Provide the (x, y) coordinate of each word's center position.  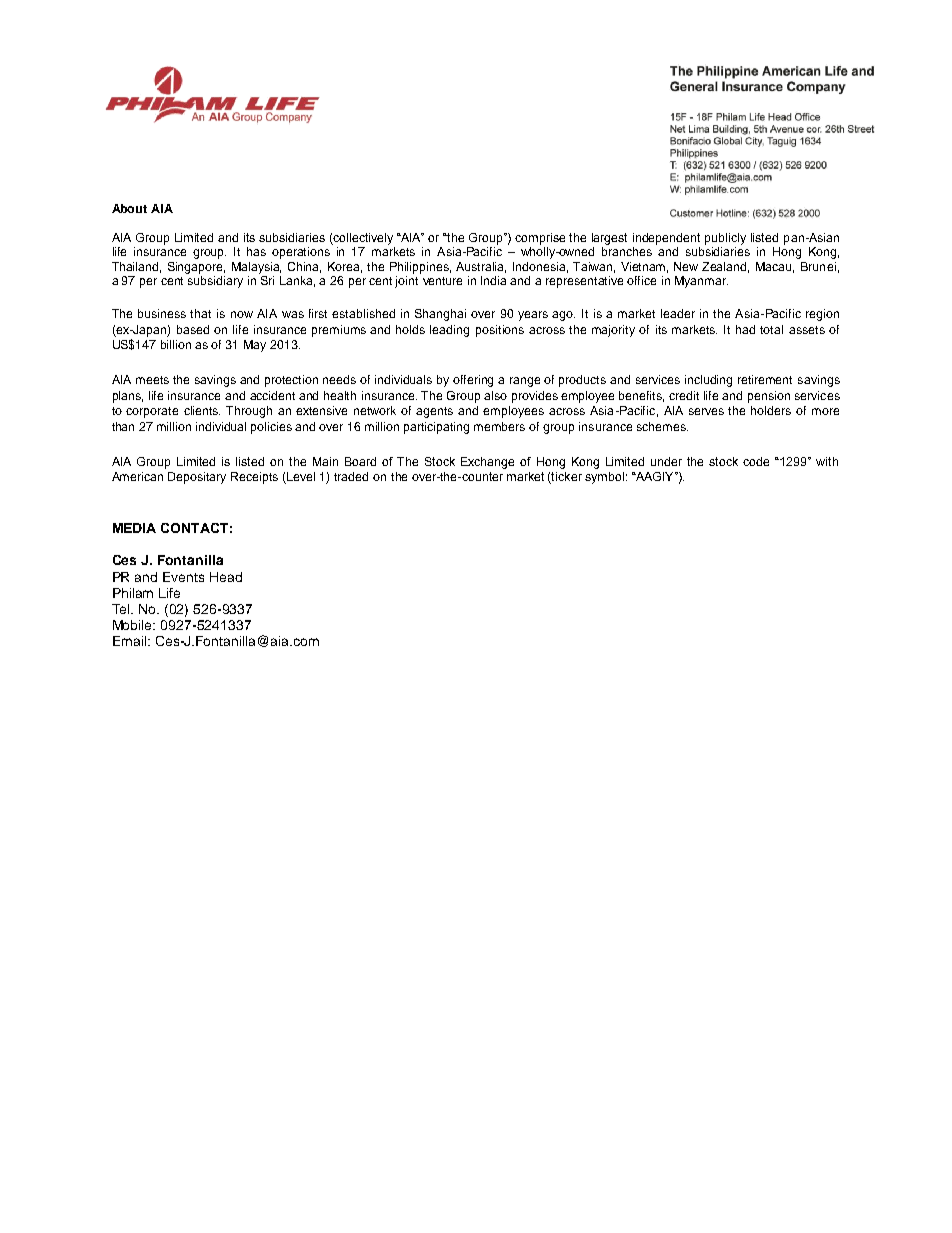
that (200, 313)
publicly (725, 239)
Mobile (134, 625)
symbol (604, 478)
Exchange (487, 463)
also (495, 395)
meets (152, 380)
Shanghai (440, 315)
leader (678, 313)
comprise (540, 239)
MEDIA (134, 528)
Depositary (197, 478)
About (129, 208)
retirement (765, 379)
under (666, 461)
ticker (566, 478)
